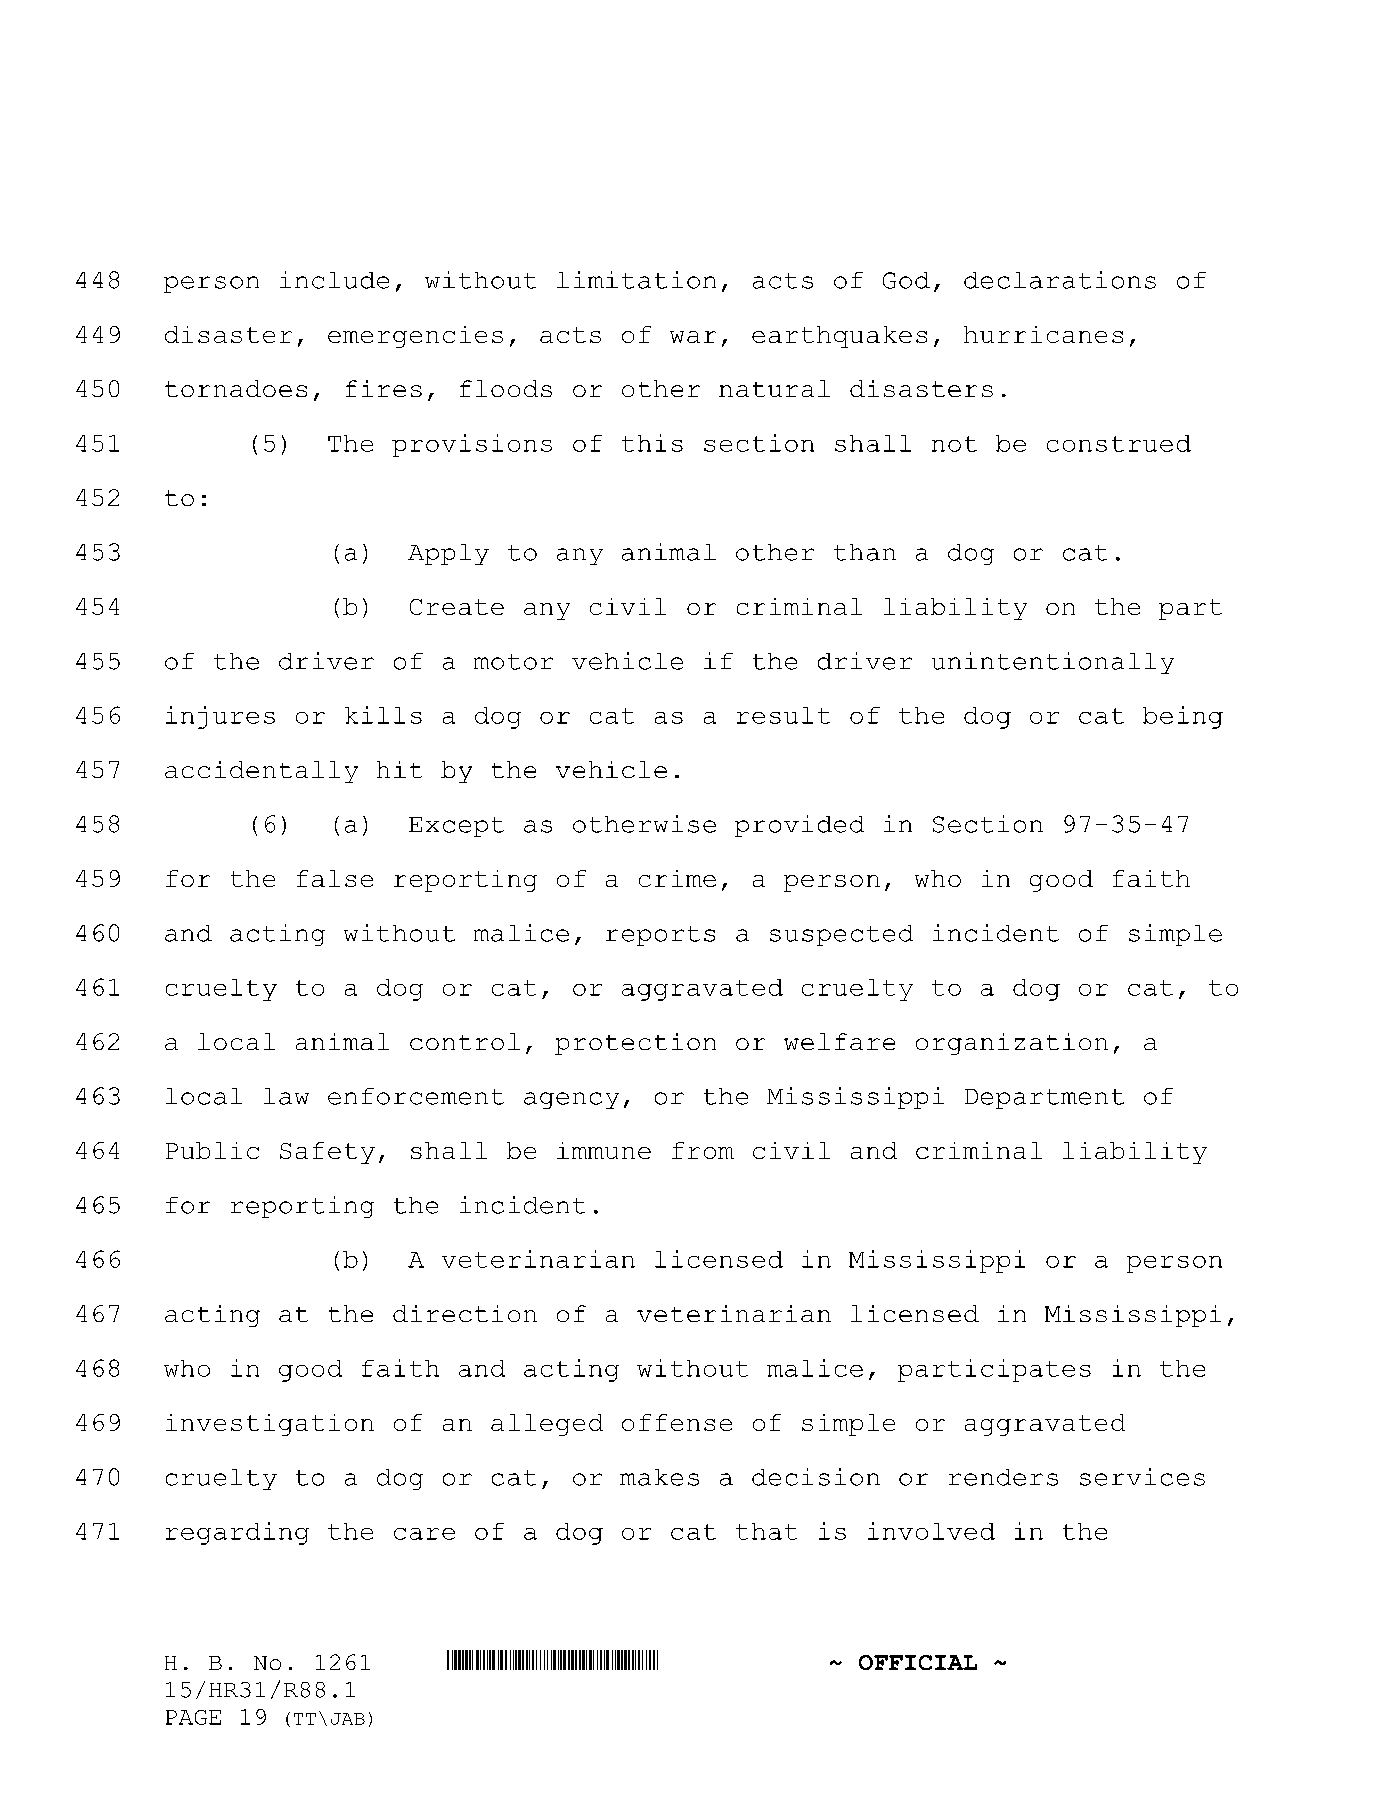 Image resolution: width=1387 pixels, height=1795 pixels. Describe the element at coordinates (677, 1422) in the screenshot. I see `offense` at that location.
